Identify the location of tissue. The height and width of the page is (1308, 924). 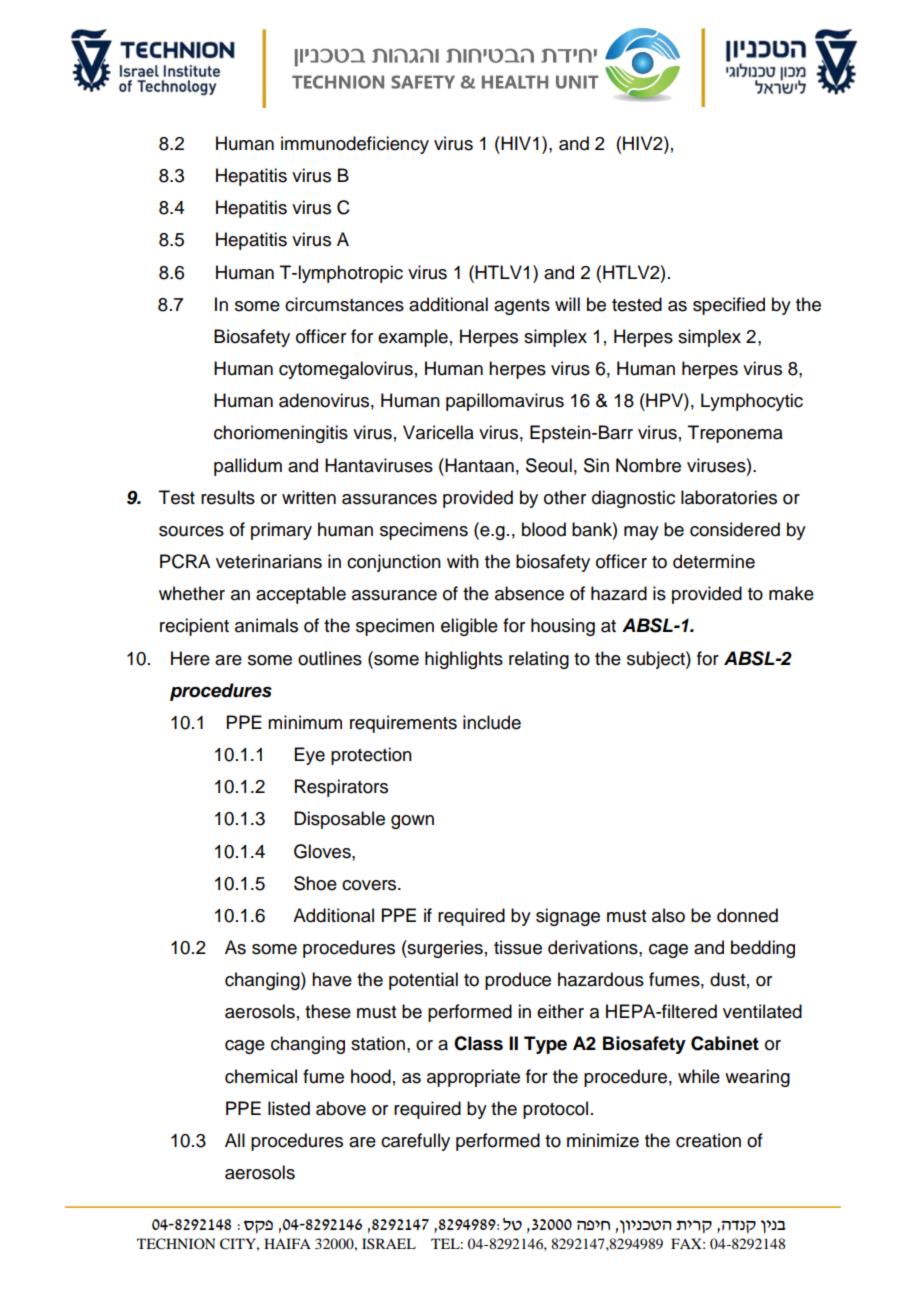
(518, 947).
